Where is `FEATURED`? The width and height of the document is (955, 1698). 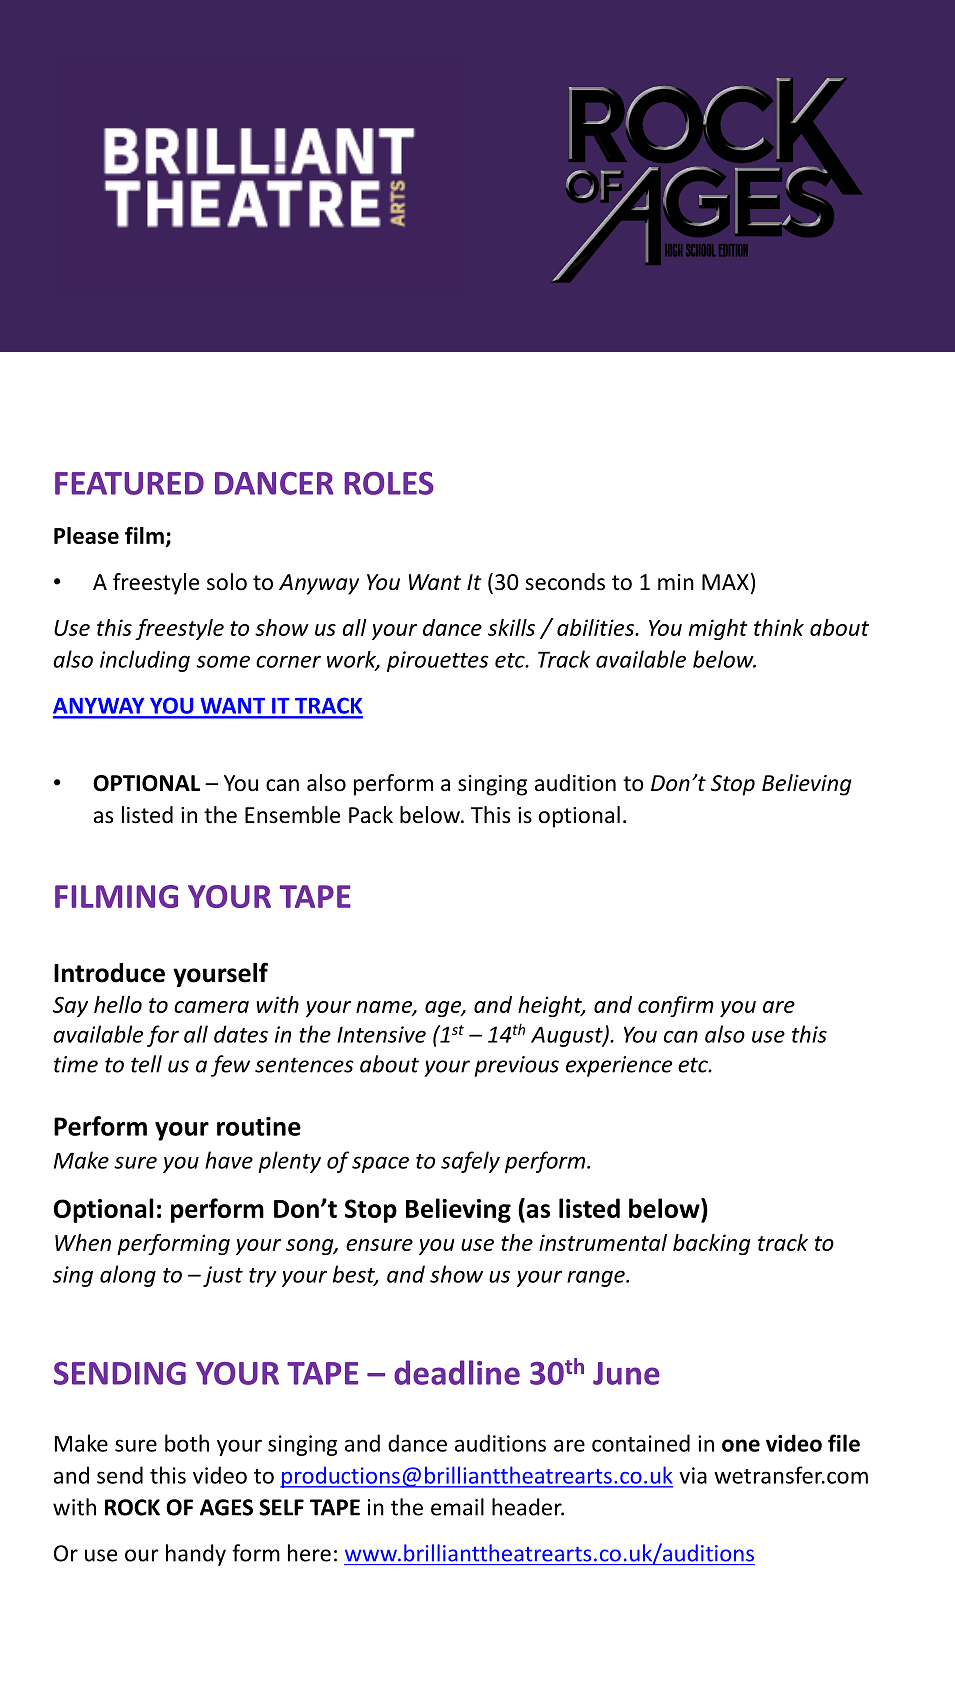 FEATURED is located at coordinates (129, 483).
